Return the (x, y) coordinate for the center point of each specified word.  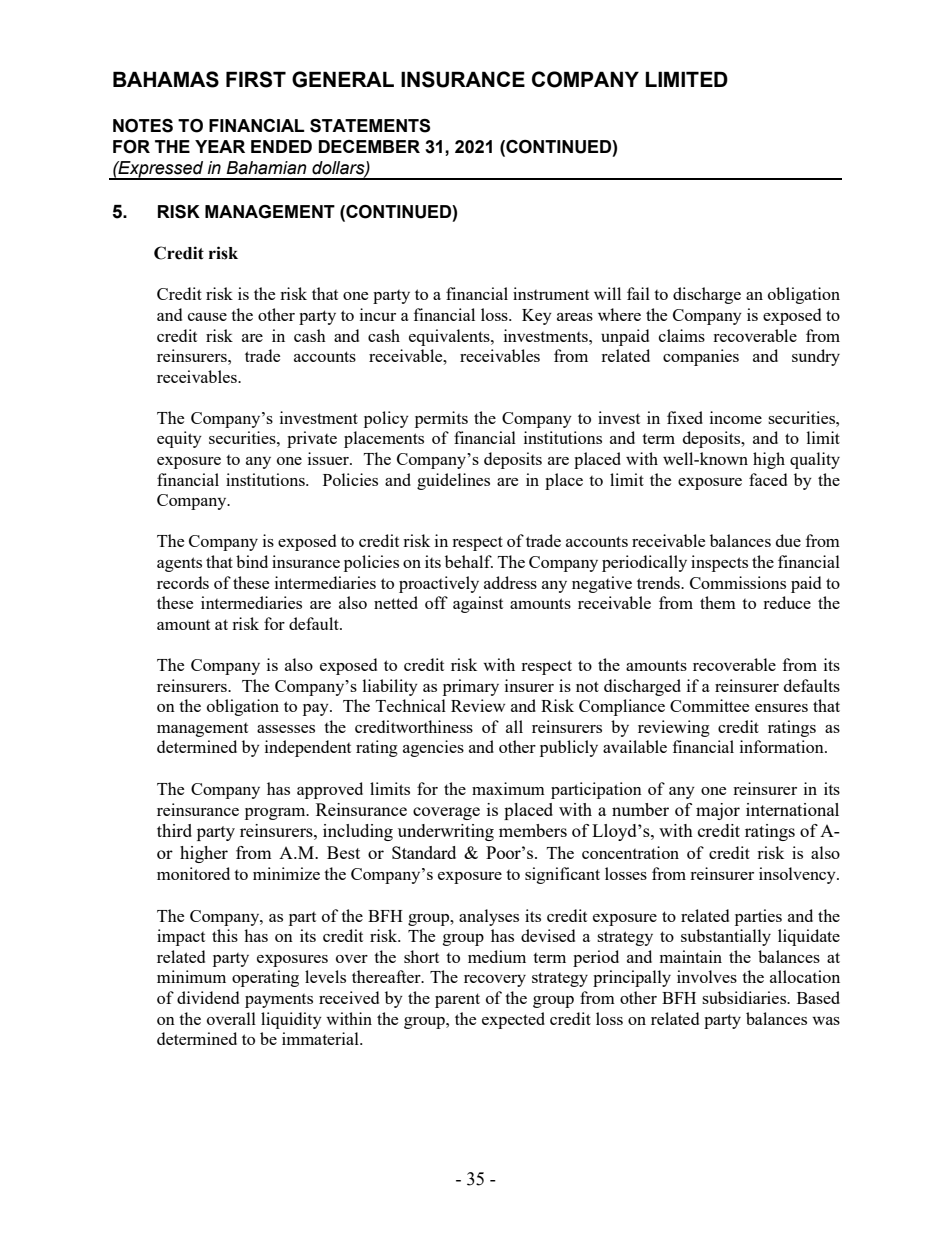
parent (457, 1000)
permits (441, 419)
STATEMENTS (370, 126)
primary (471, 687)
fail (638, 293)
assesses (286, 729)
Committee (709, 705)
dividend (208, 997)
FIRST (256, 79)
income (736, 417)
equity (179, 439)
